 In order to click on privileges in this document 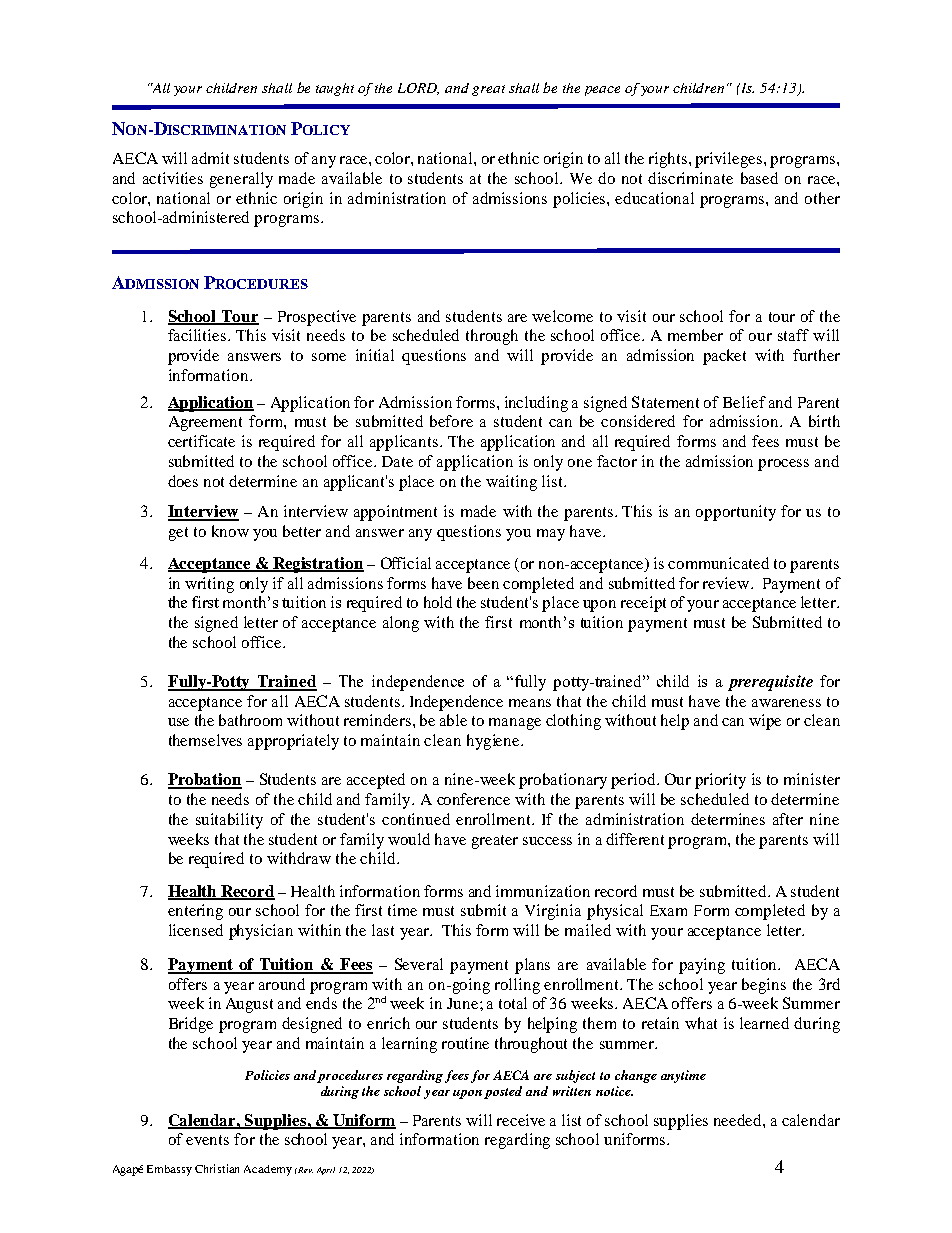, I will do `click(730, 160)`.
